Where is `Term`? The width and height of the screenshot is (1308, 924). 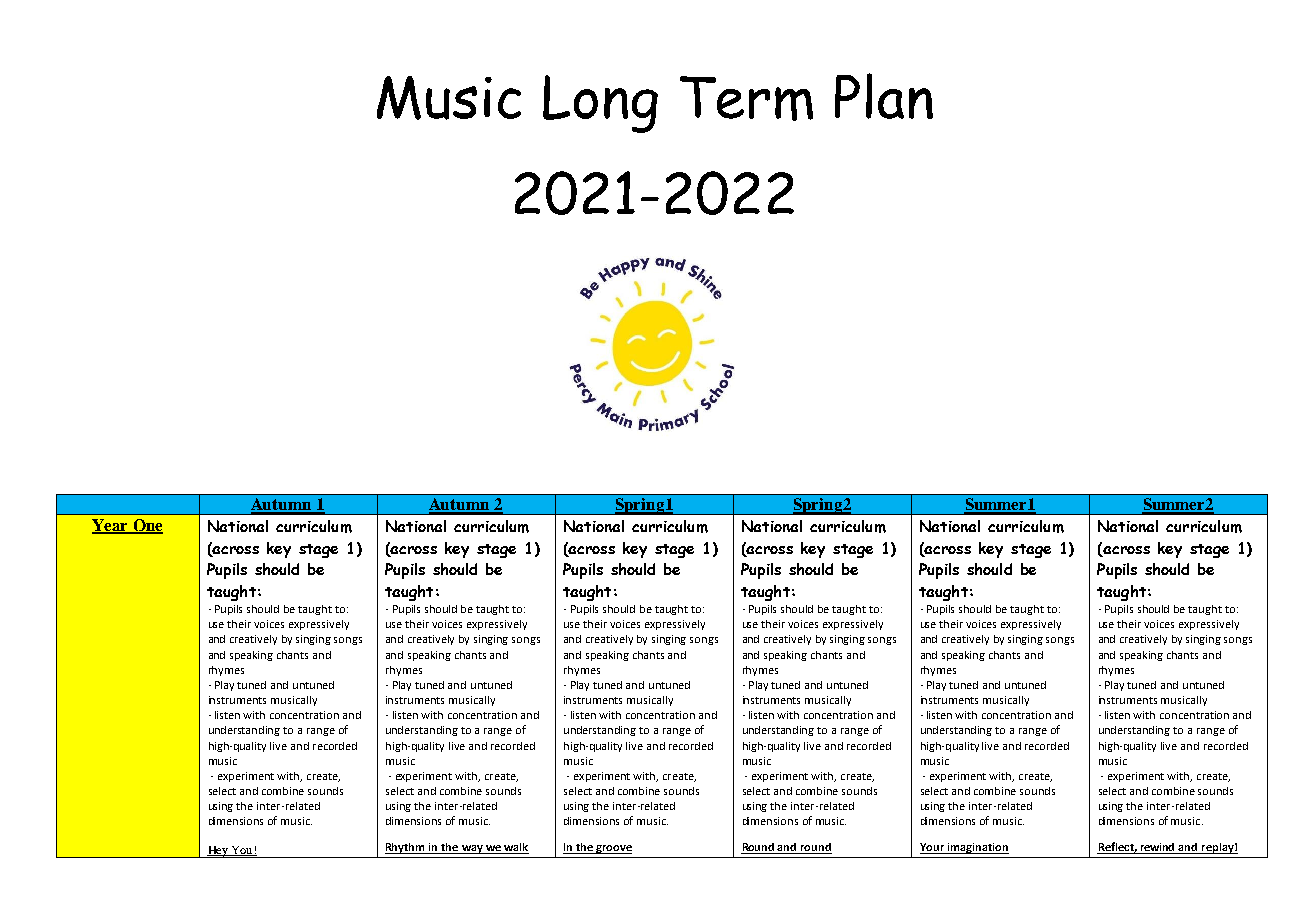
Term is located at coordinates (746, 98).
